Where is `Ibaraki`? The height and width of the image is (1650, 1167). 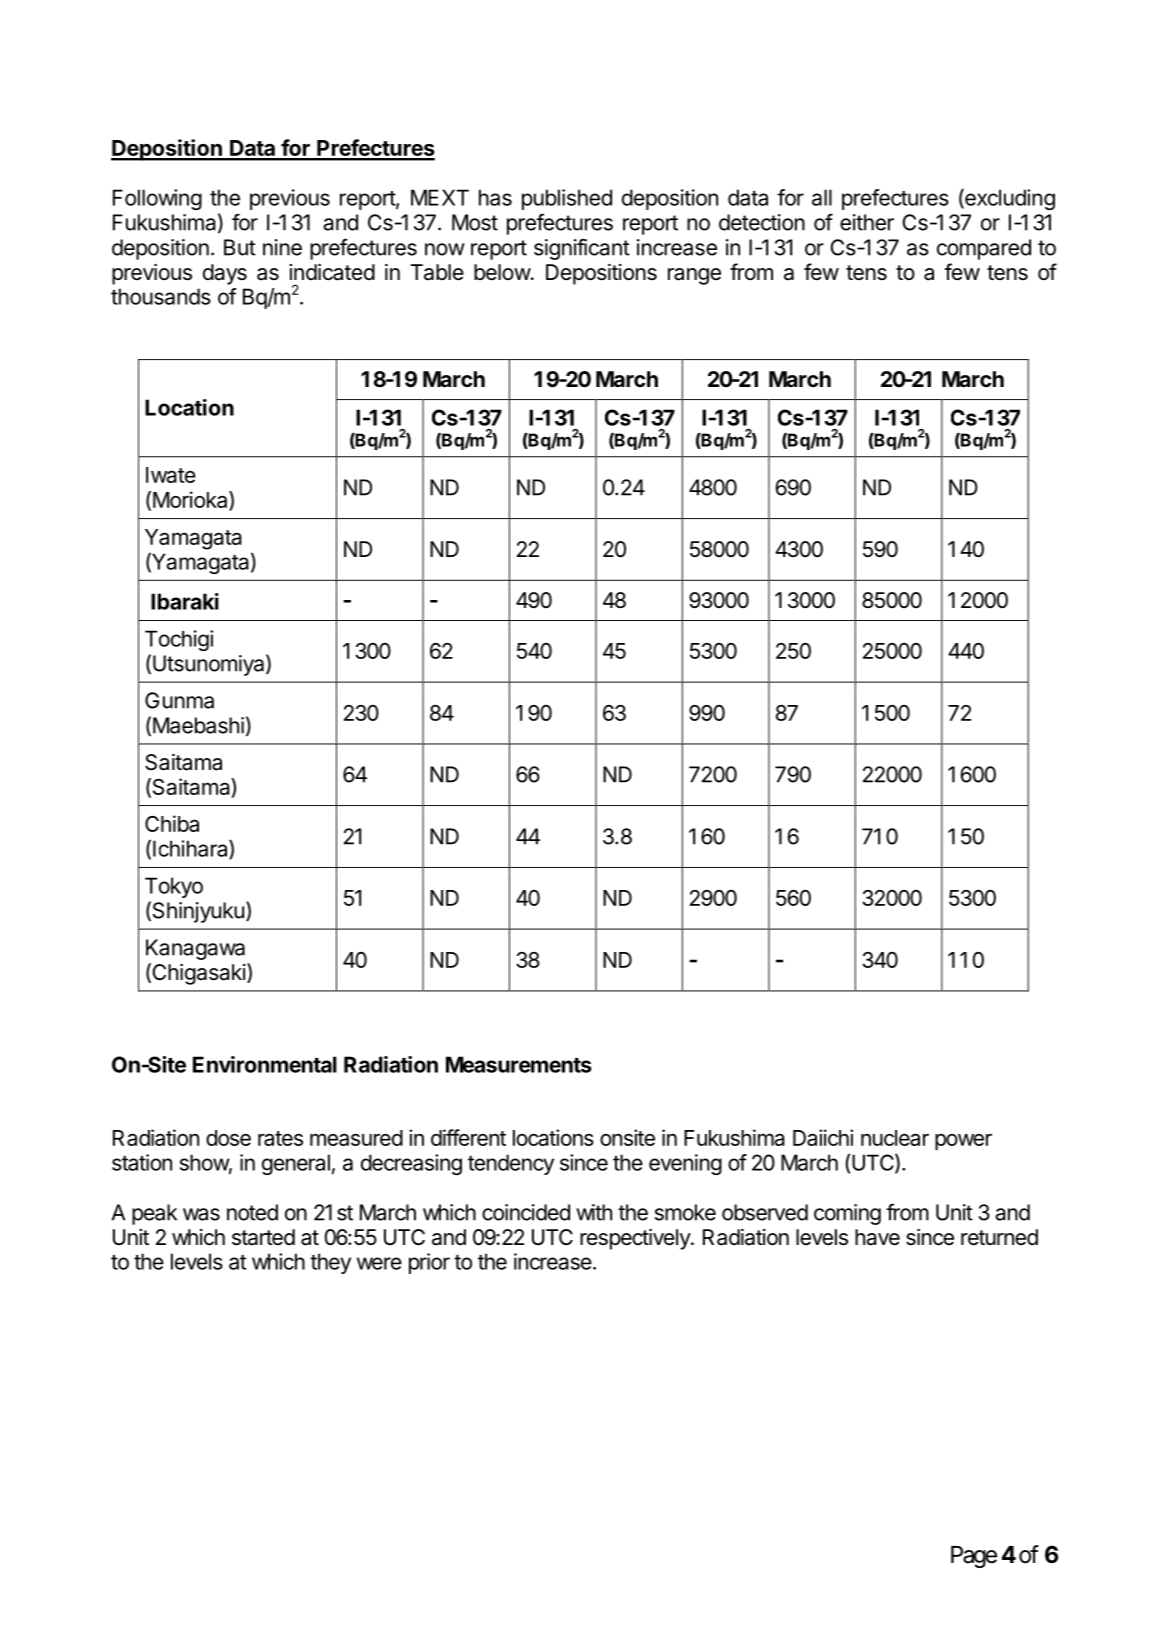
Ibaraki is located at coordinates (185, 601).
